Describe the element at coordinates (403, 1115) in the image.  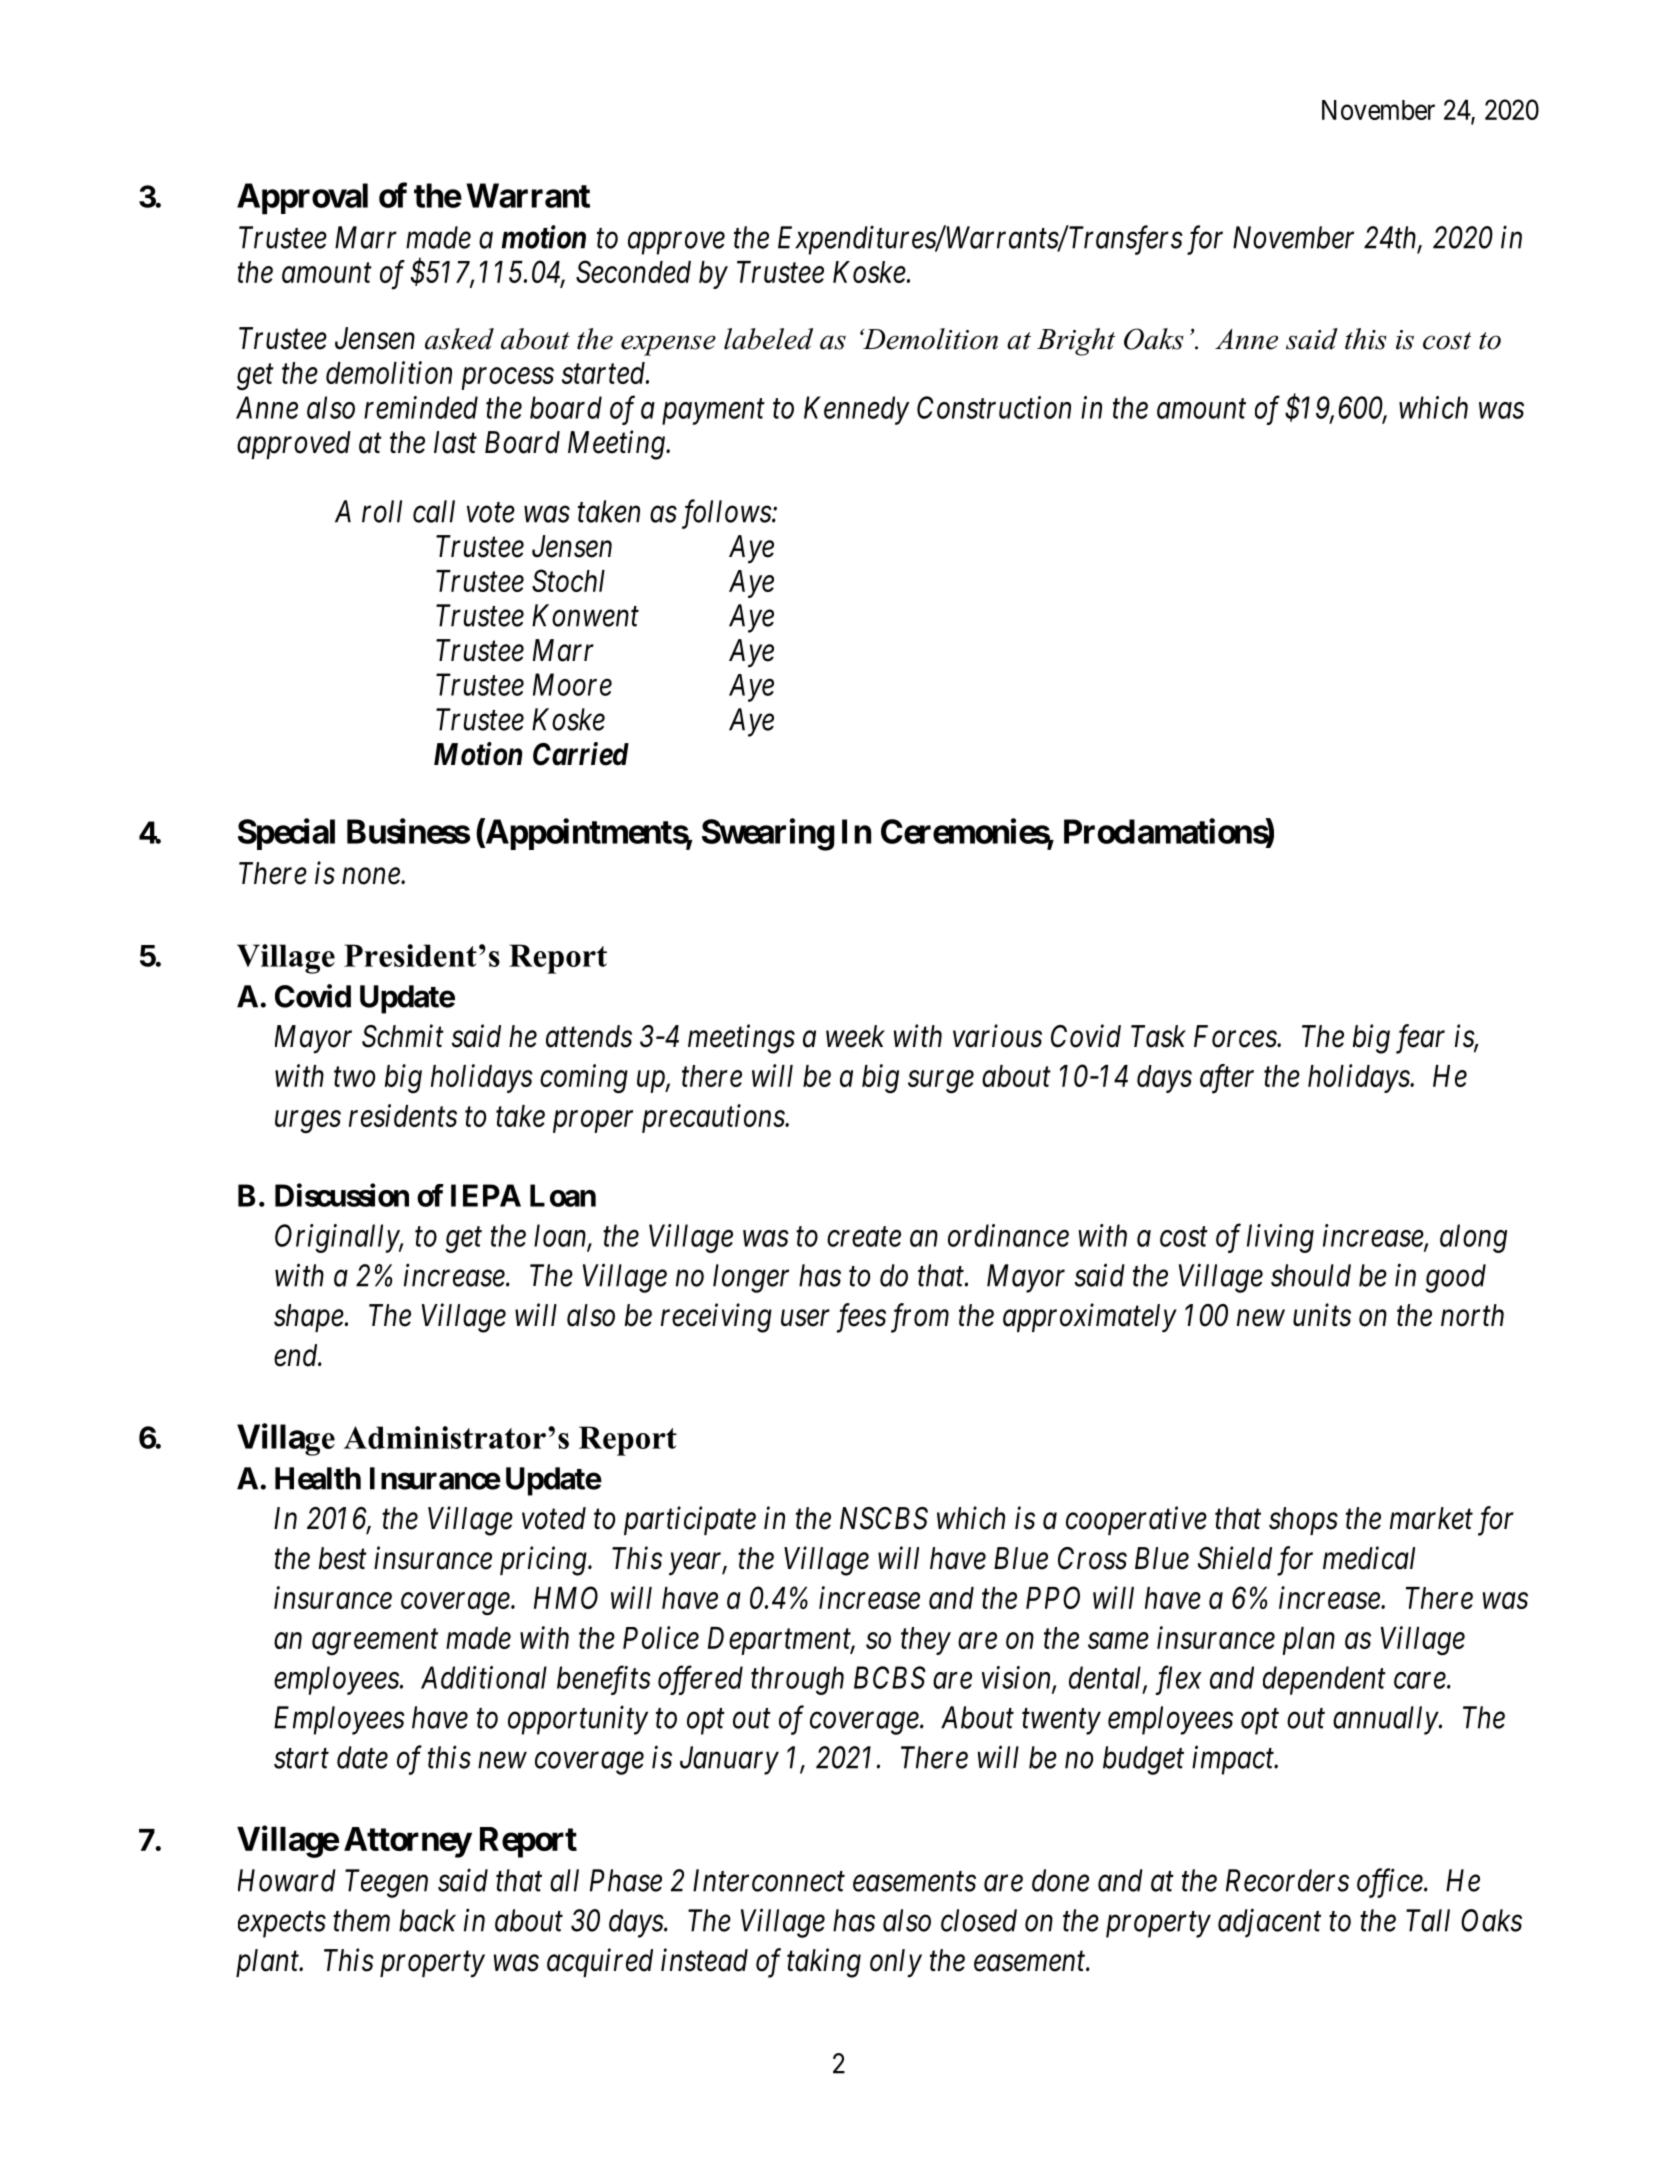
I see `residents` at that location.
